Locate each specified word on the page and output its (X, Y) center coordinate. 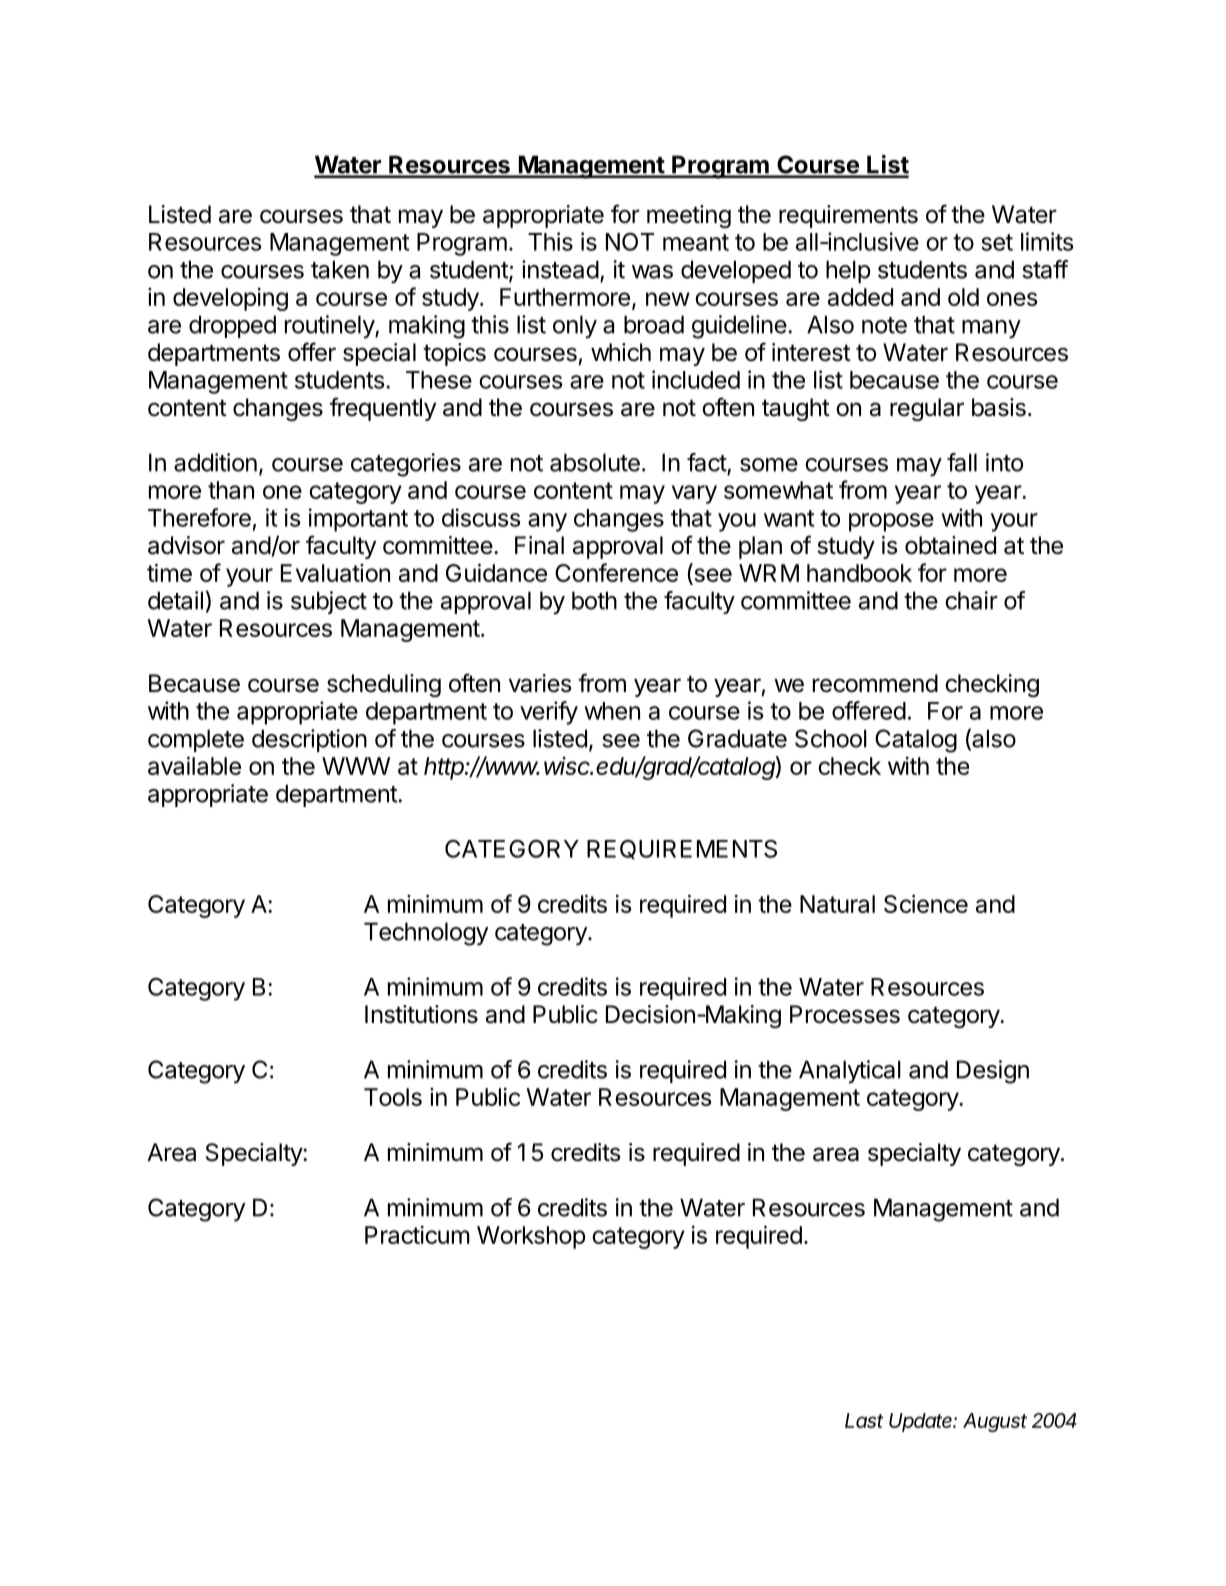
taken (340, 269)
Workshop (531, 1237)
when (612, 711)
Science (926, 903)
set (997, 242)
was (652, 272)
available (194, 765)
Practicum (417, 1235)
